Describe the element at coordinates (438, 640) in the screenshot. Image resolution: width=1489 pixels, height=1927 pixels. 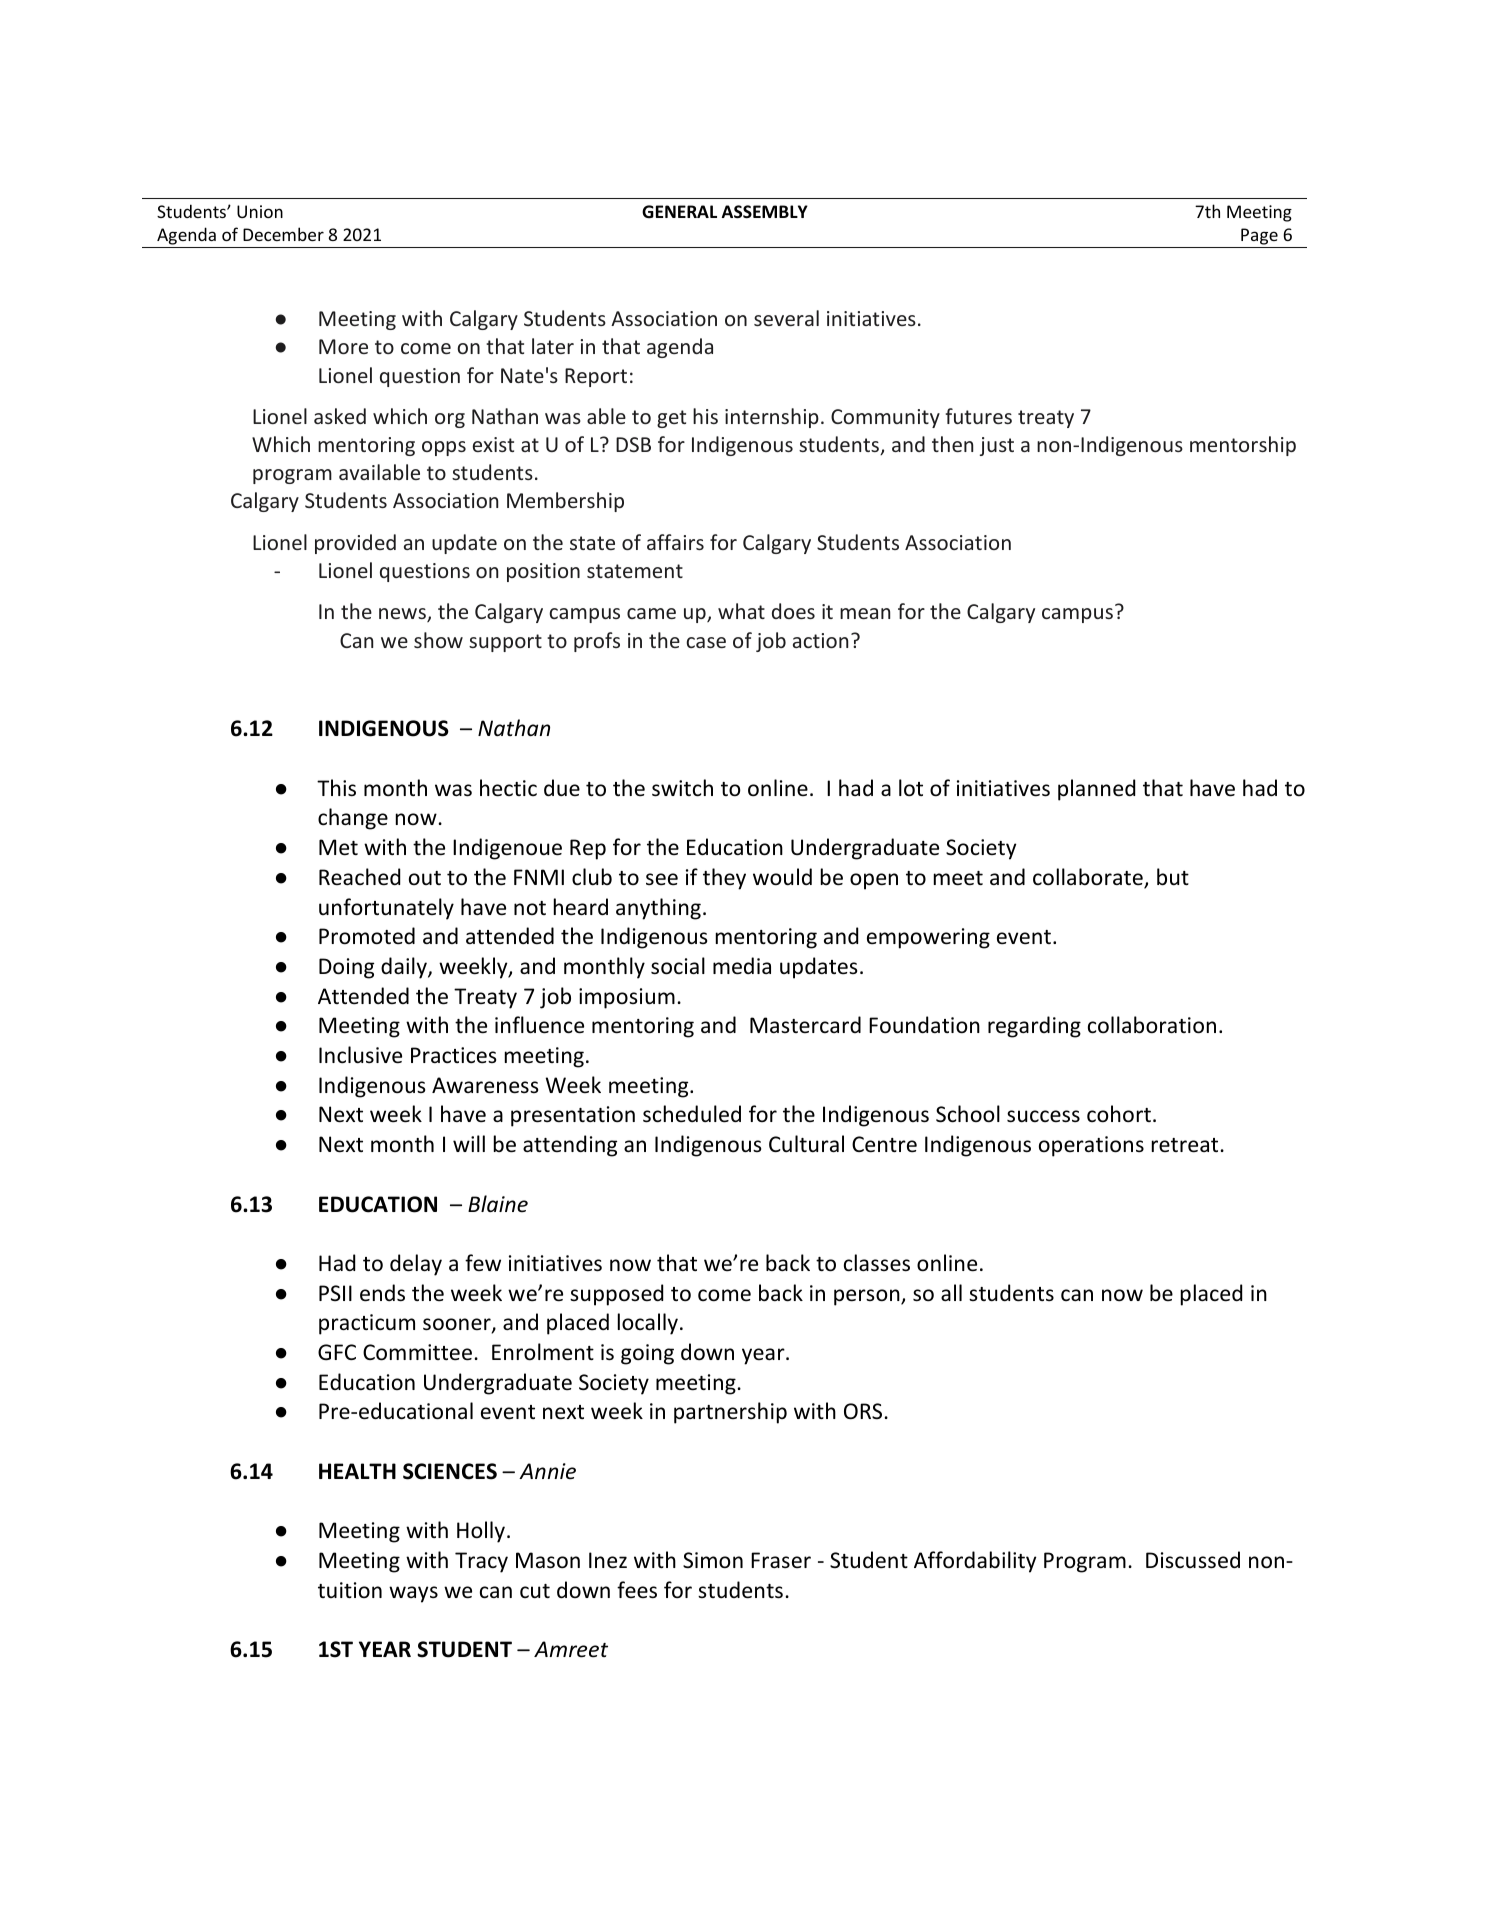
I see `show` at that location.
